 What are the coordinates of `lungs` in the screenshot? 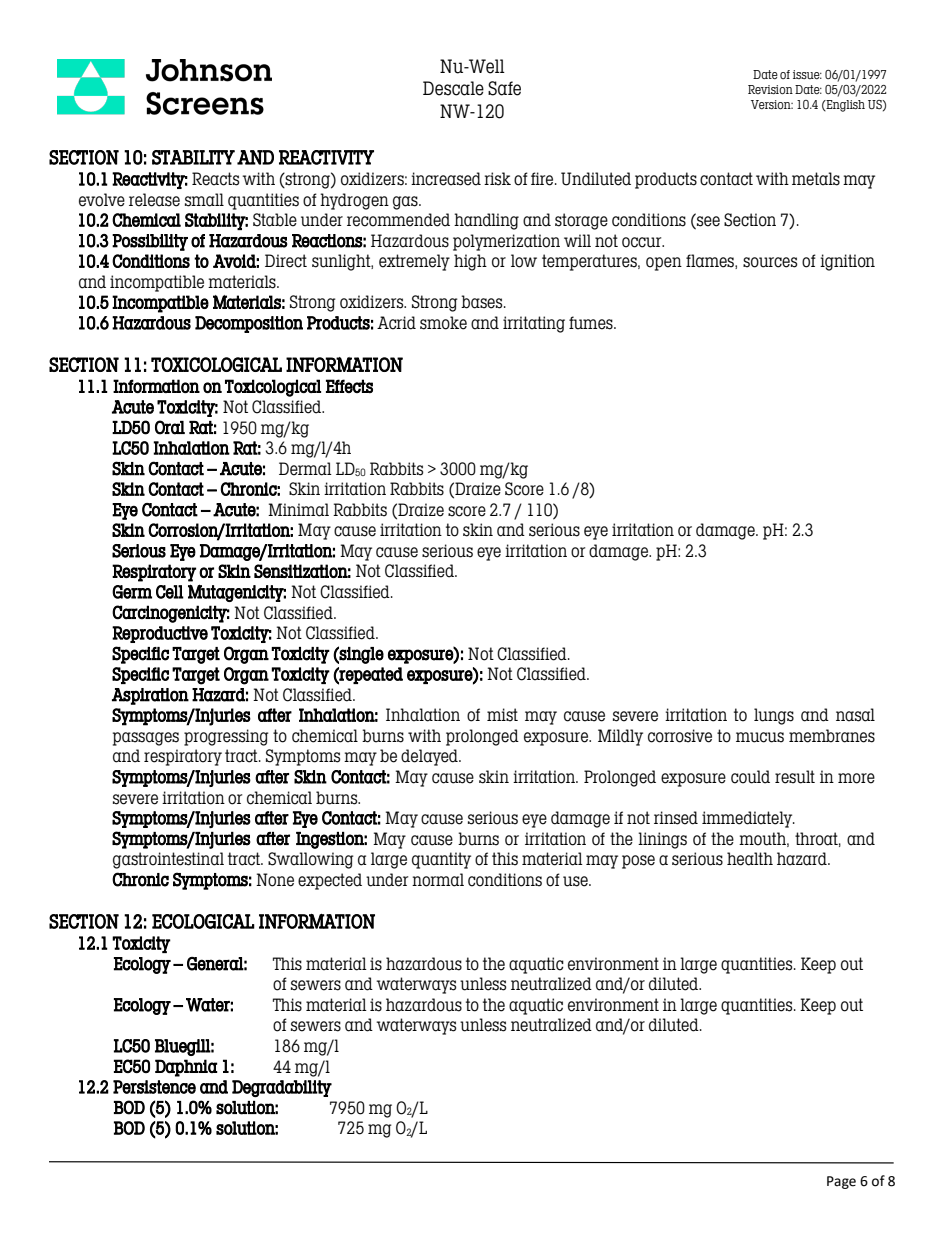 It's located at (774, 716).
